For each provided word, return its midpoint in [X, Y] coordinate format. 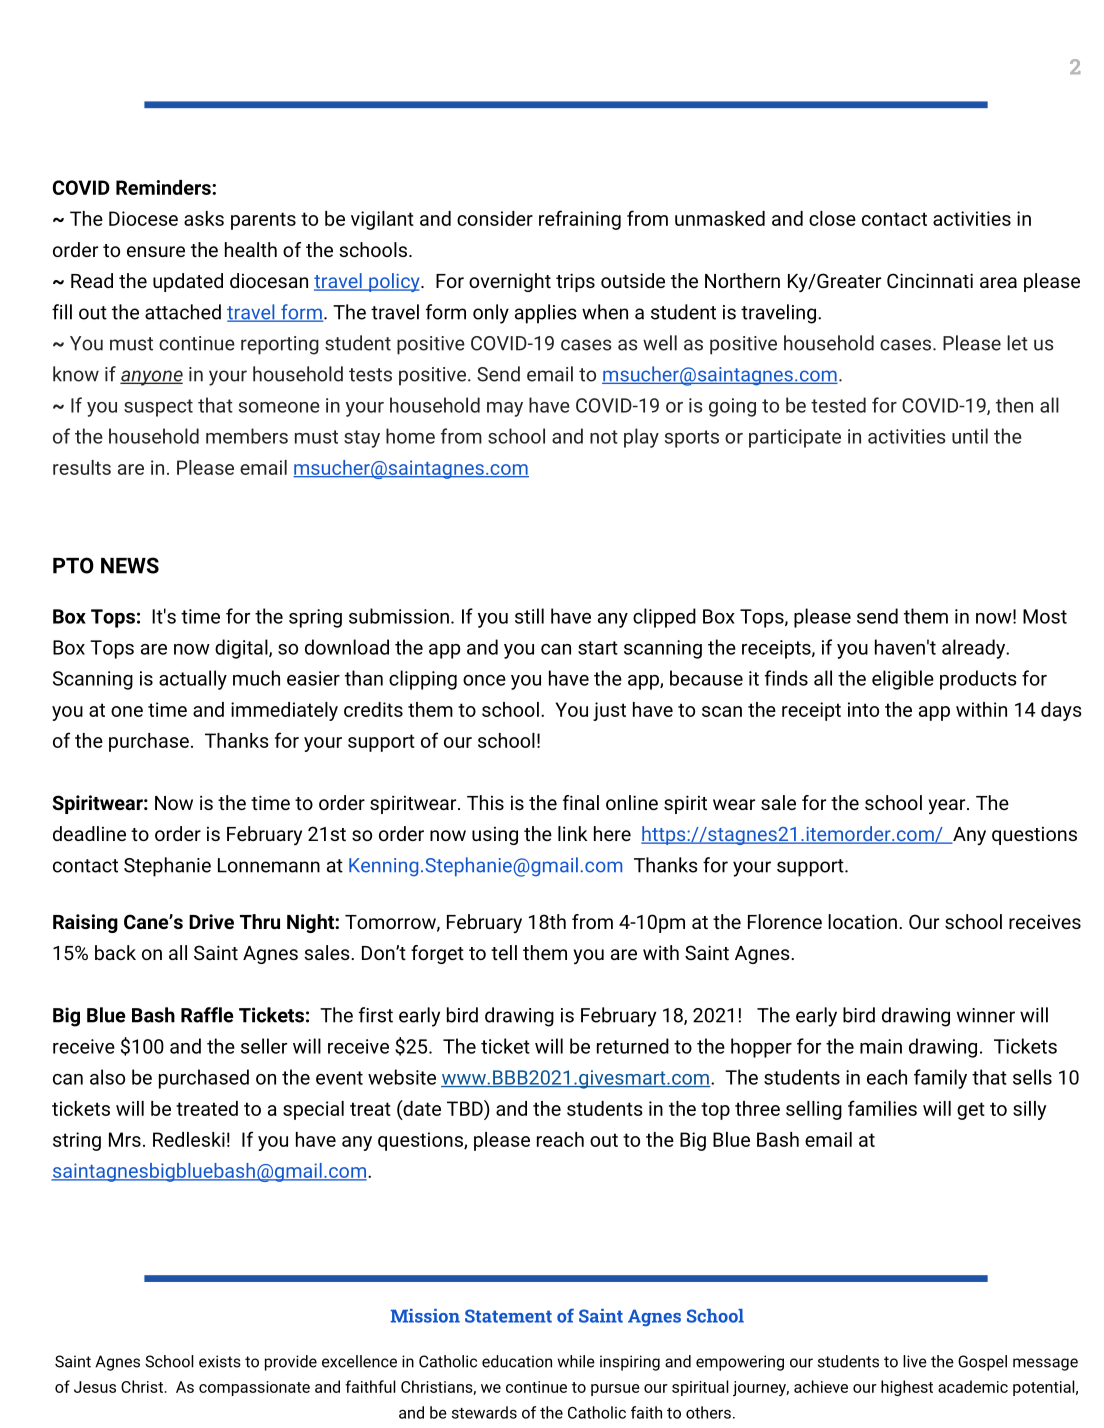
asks [204, 218]
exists [220, 1361]
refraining [580, 220]
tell [504, 952]
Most [1045, 616]
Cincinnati [930, 280]
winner [986, 1015]
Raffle [207, 1015]
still [529, 616]
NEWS [130, 565]
